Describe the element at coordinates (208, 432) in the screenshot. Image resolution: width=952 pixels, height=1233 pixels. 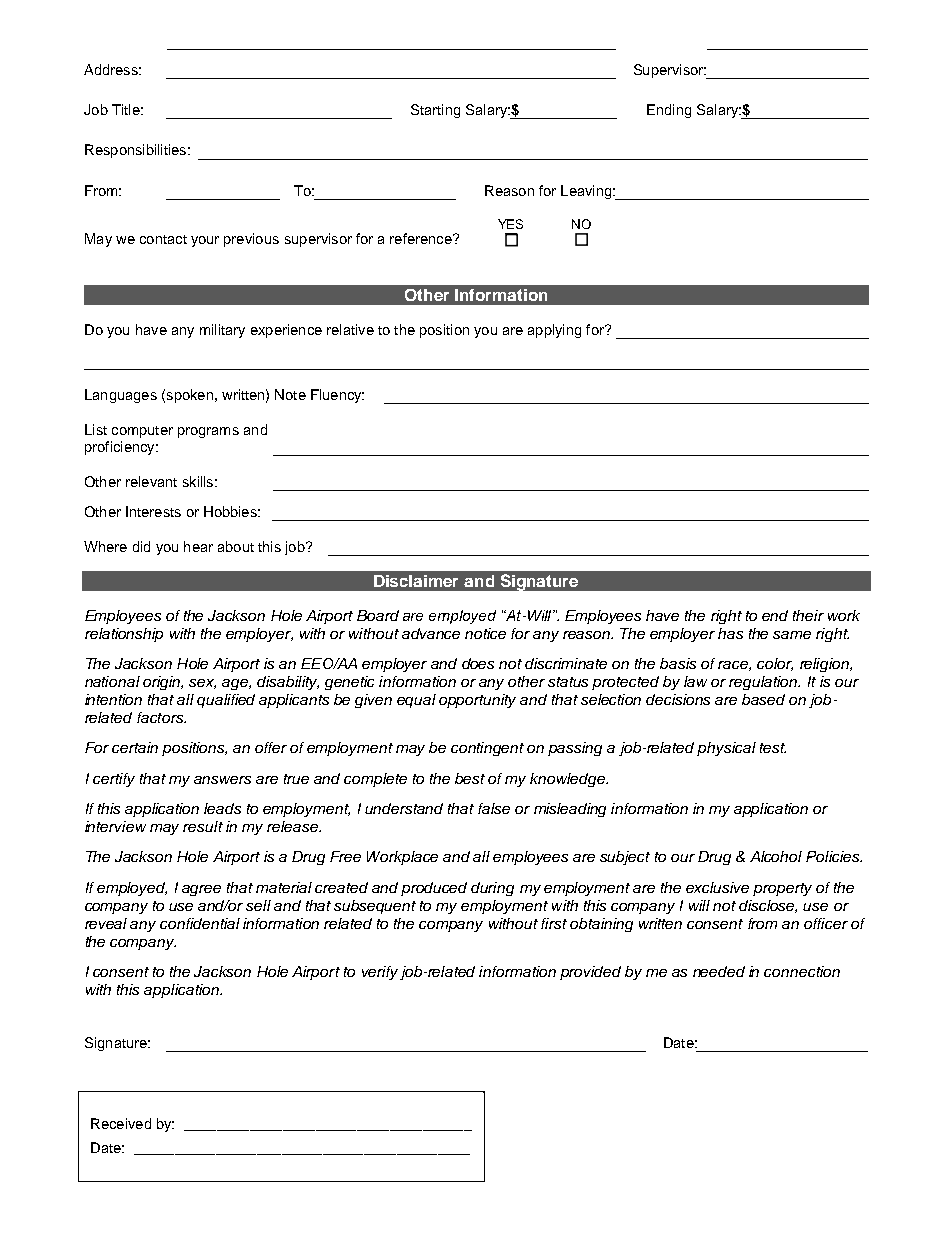
I see `programs` at that location.
